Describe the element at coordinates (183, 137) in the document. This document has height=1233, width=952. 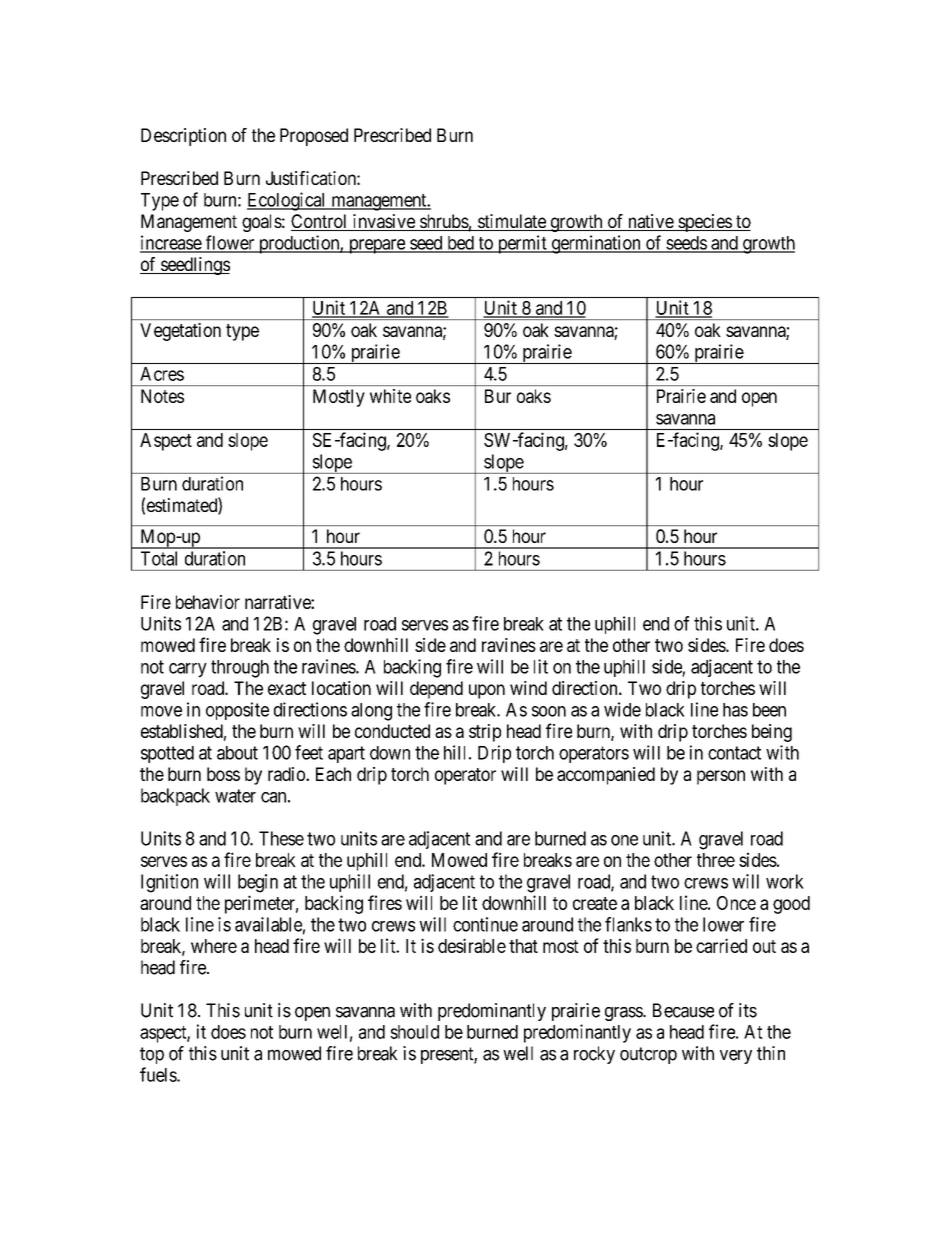
I see `Description` at that location.
